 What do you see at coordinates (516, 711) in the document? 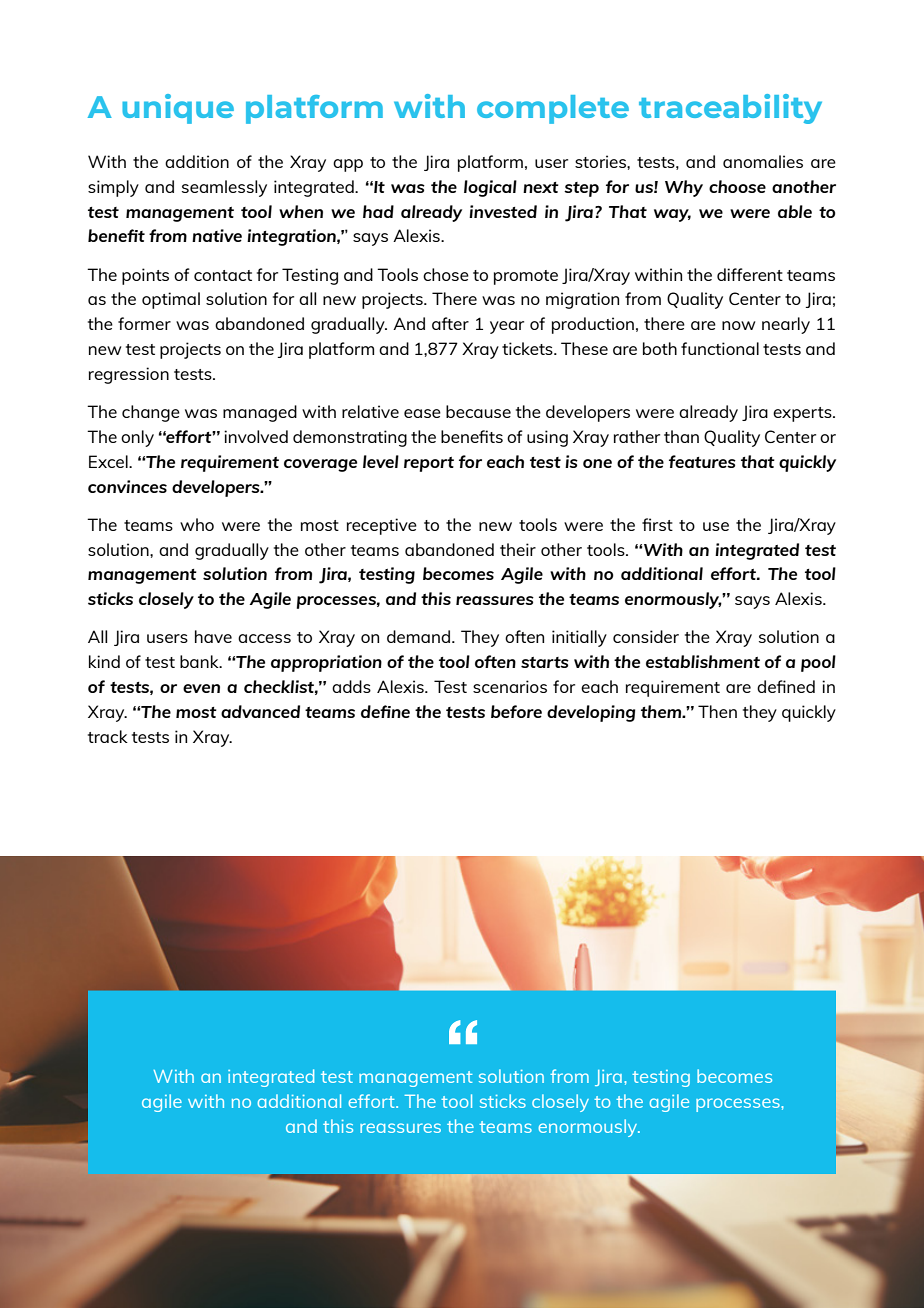
I see `before` at bounding box center [516, 711].
